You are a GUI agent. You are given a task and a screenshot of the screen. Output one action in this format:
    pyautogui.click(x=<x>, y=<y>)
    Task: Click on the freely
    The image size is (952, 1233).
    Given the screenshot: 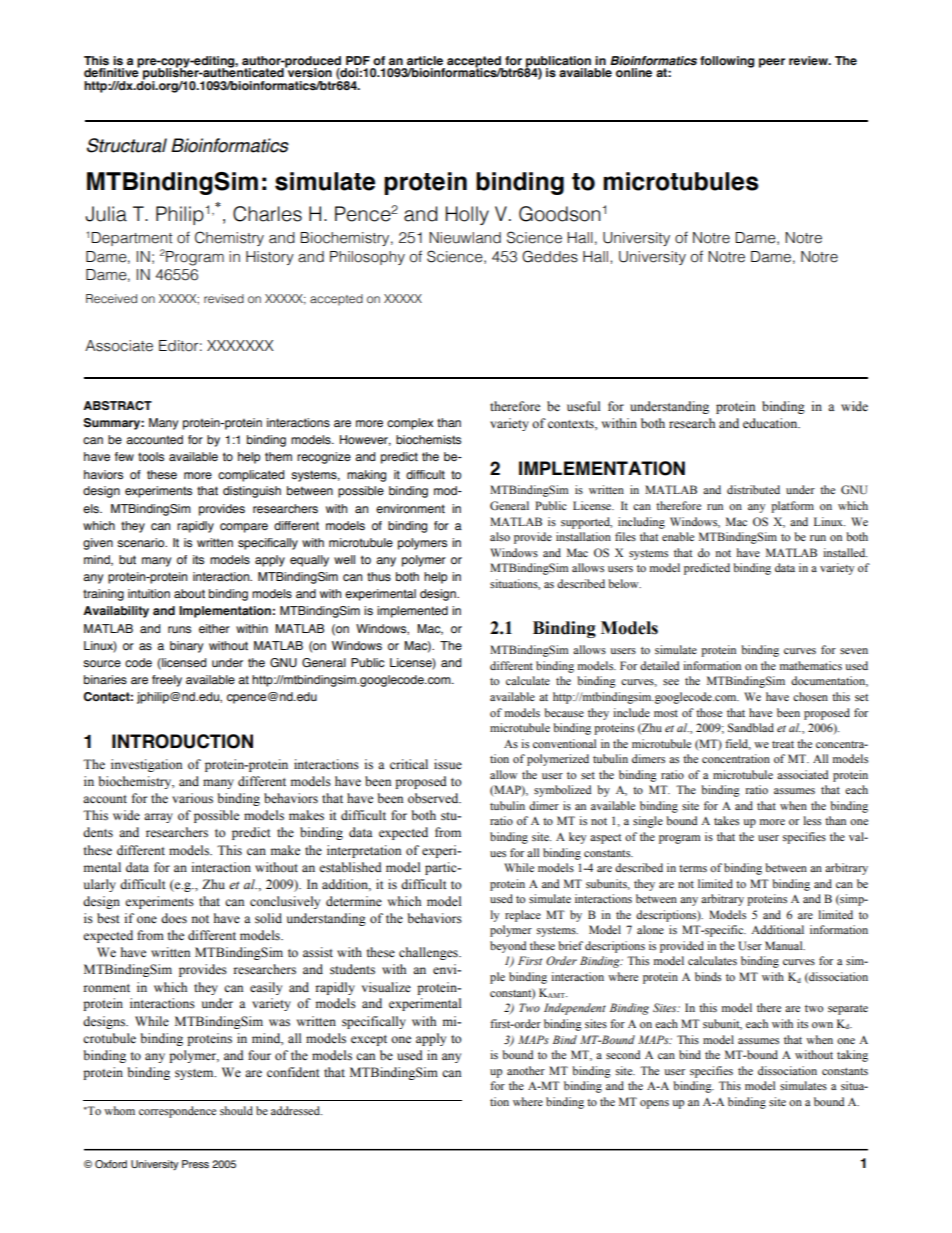 What is the action you would take?
    pyautogui.click(x=167, y=681)
